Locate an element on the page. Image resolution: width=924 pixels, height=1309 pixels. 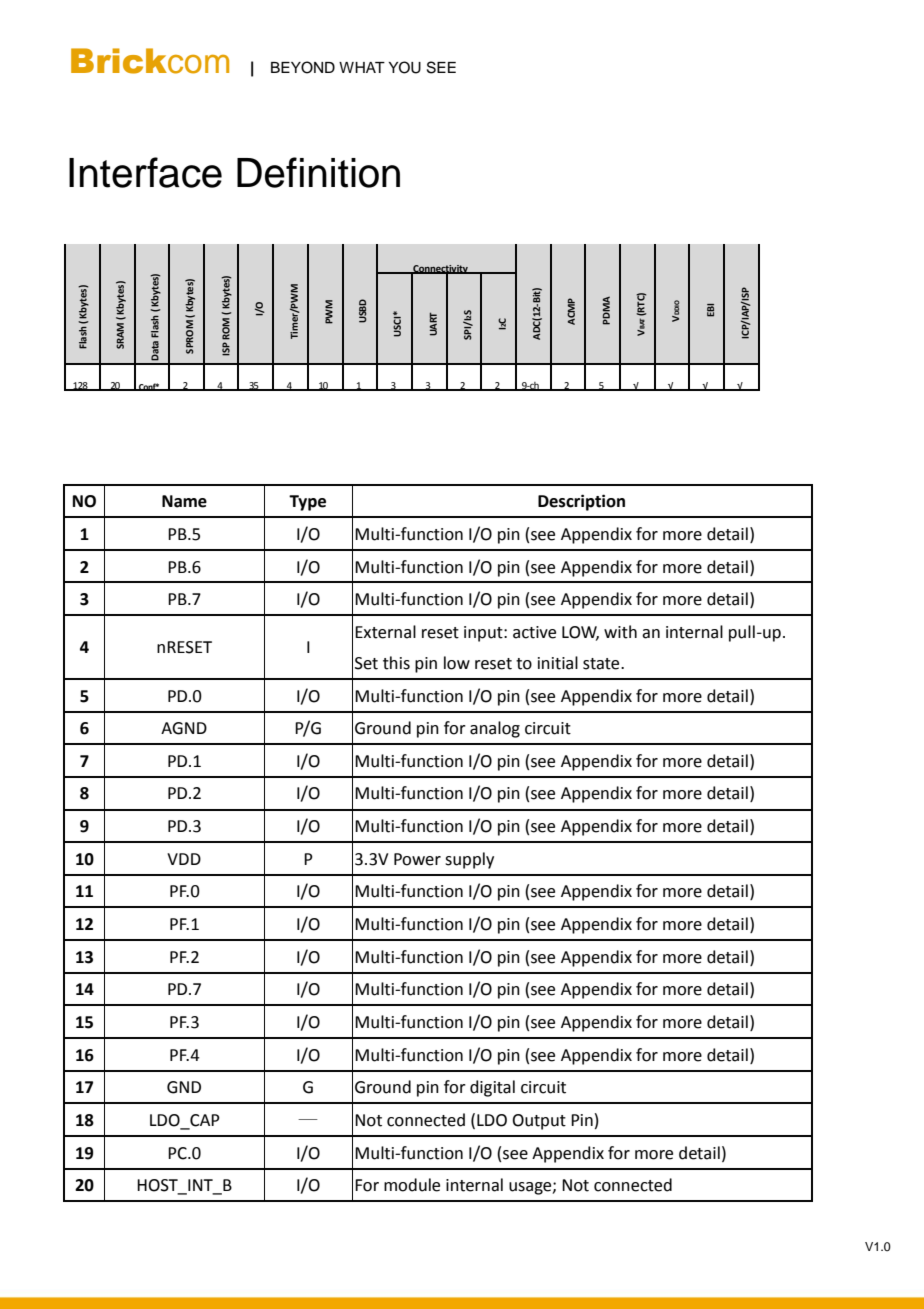
module is located at coordinates (412, 1185).
